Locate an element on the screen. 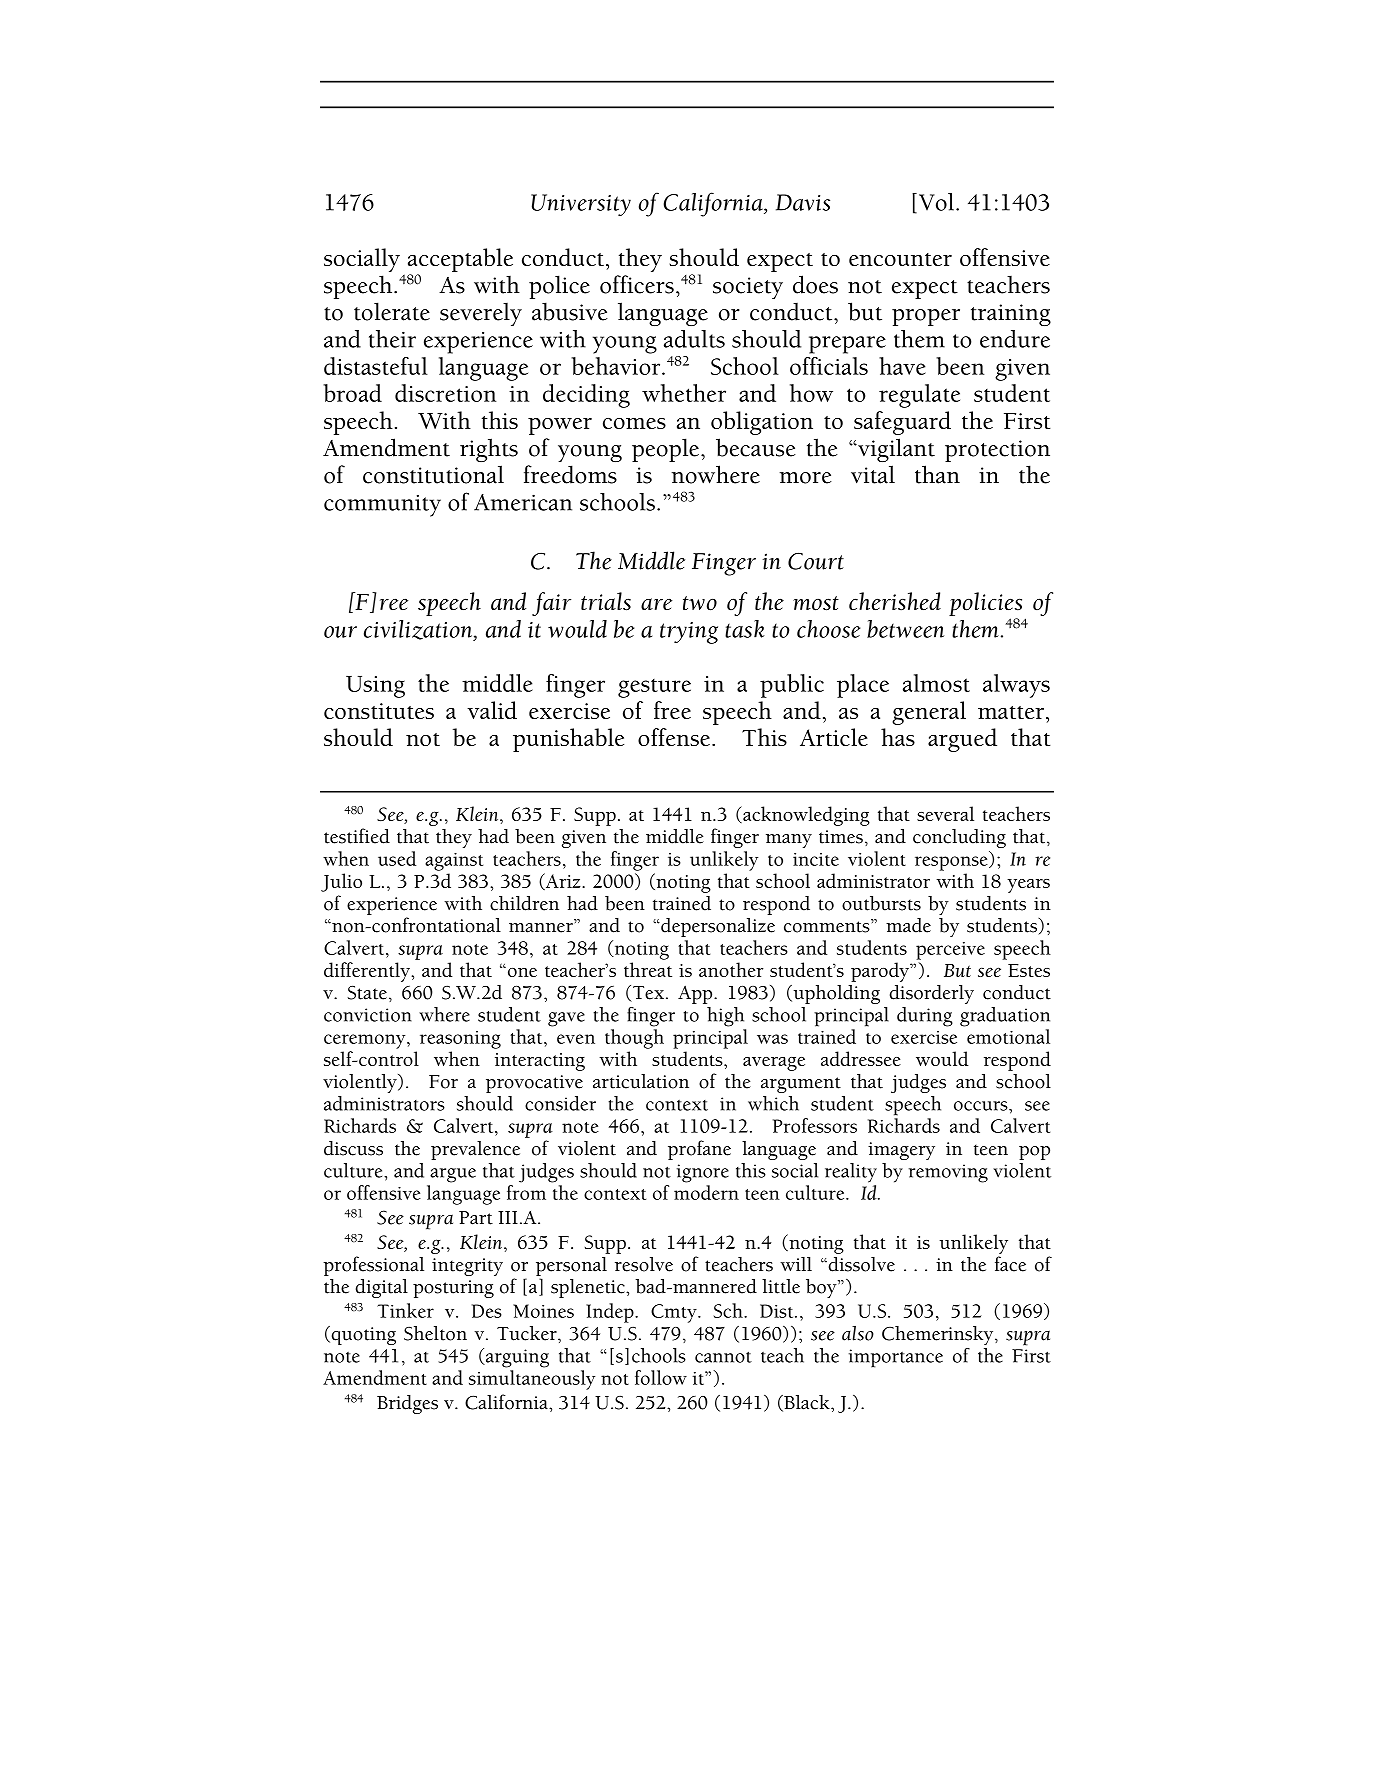 This screenshot has height=1778, width=1374. Shelton is located at coordinates (435, 1333).
